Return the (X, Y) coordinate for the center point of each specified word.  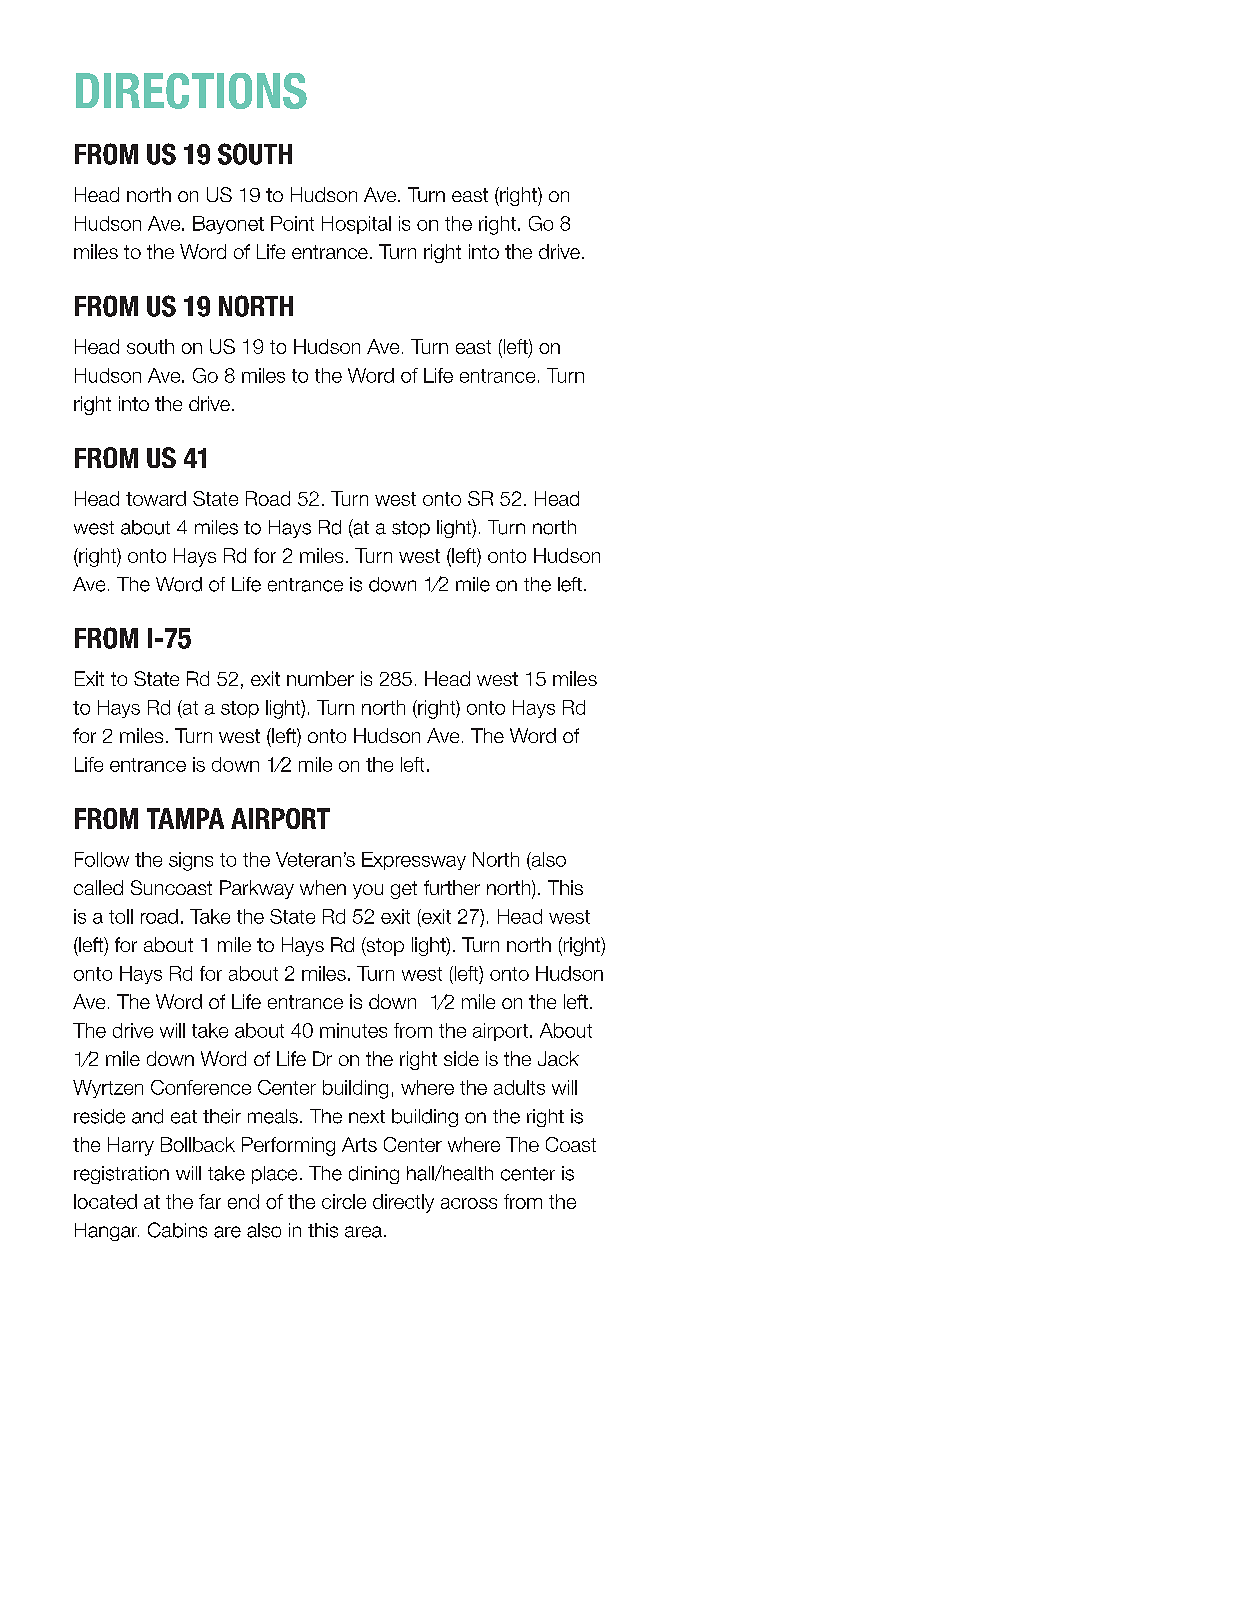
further (452, 887)
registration (121, 1175)
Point (292, 223)
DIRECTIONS (191, 91)
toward (156, 498)
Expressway (414, 861)
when (323, 887)
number (320, 678)
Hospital (356, 225)
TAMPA (185, 818)
